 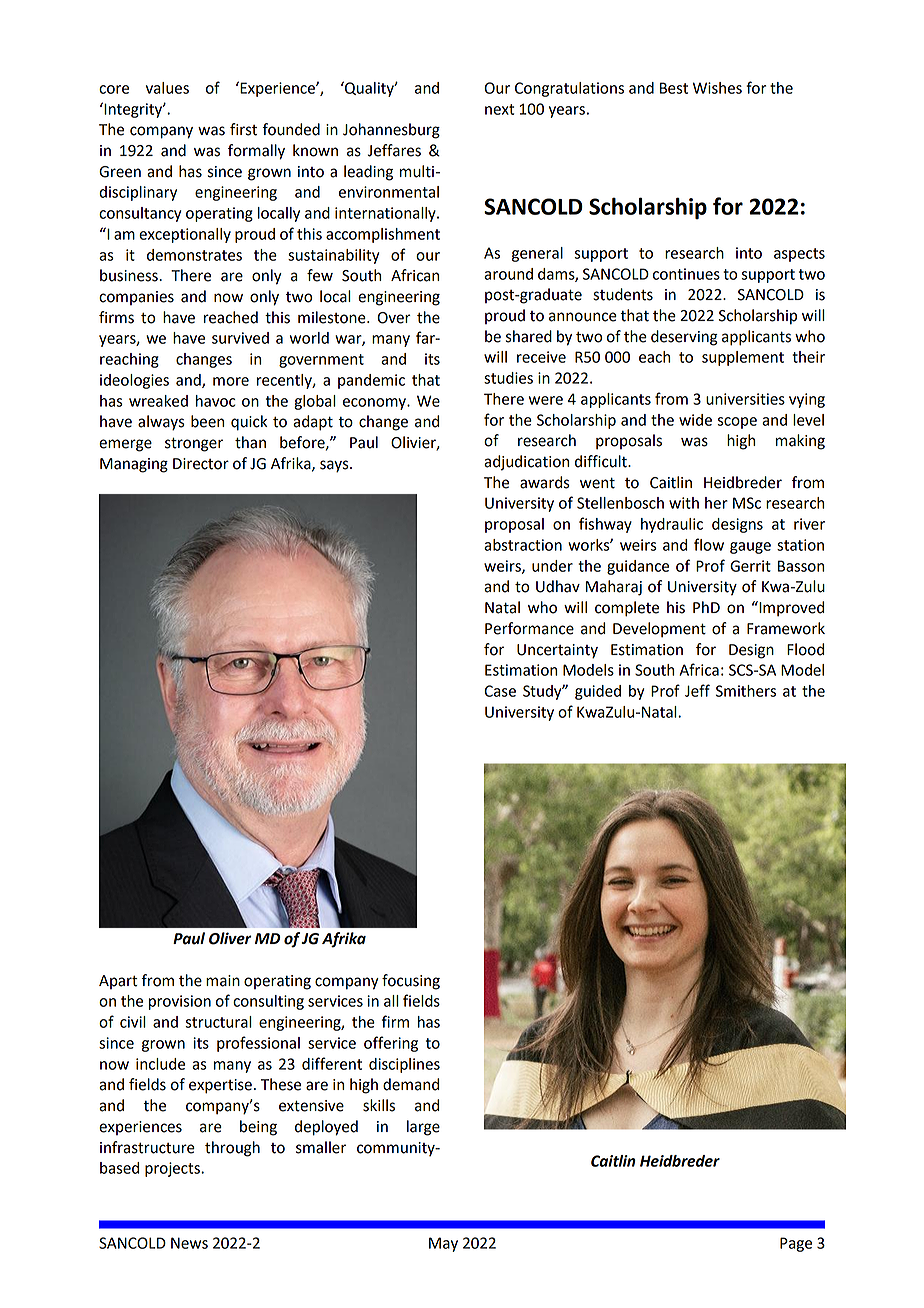 I want to click on provision, so click(x=180, y=1002).
